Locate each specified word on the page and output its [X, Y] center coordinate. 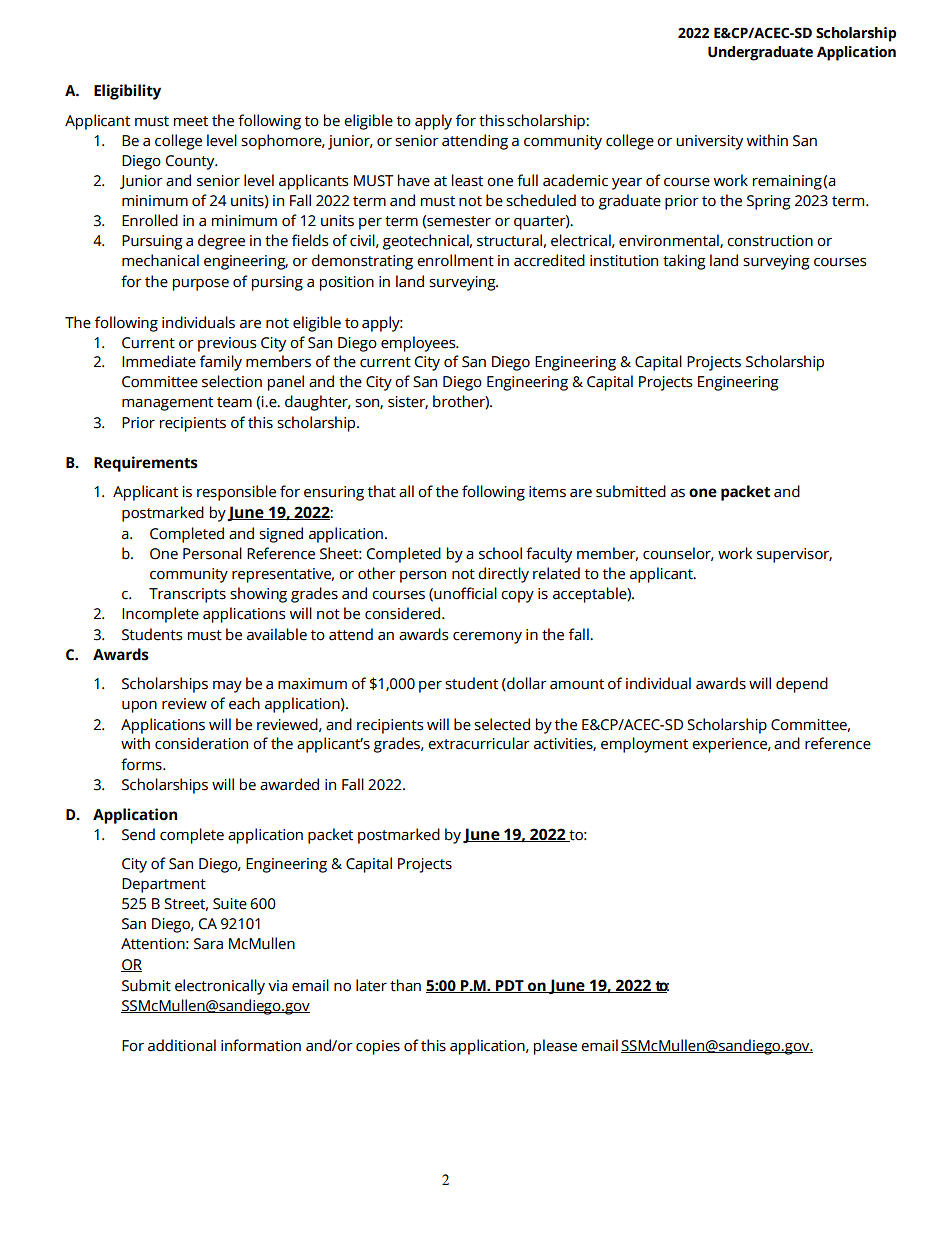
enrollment [455, 260]
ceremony [487, 638]
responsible [236, 493]
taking [684, 262]
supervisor [794, 555]
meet [191, 121]
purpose [201, 285]
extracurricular [479, 743]
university [709, 142]
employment [644, 745]
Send [138, 834]
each [244, 703]
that [382, 491]
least [467, 180]
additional [182, 1045]
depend [802, 685]
